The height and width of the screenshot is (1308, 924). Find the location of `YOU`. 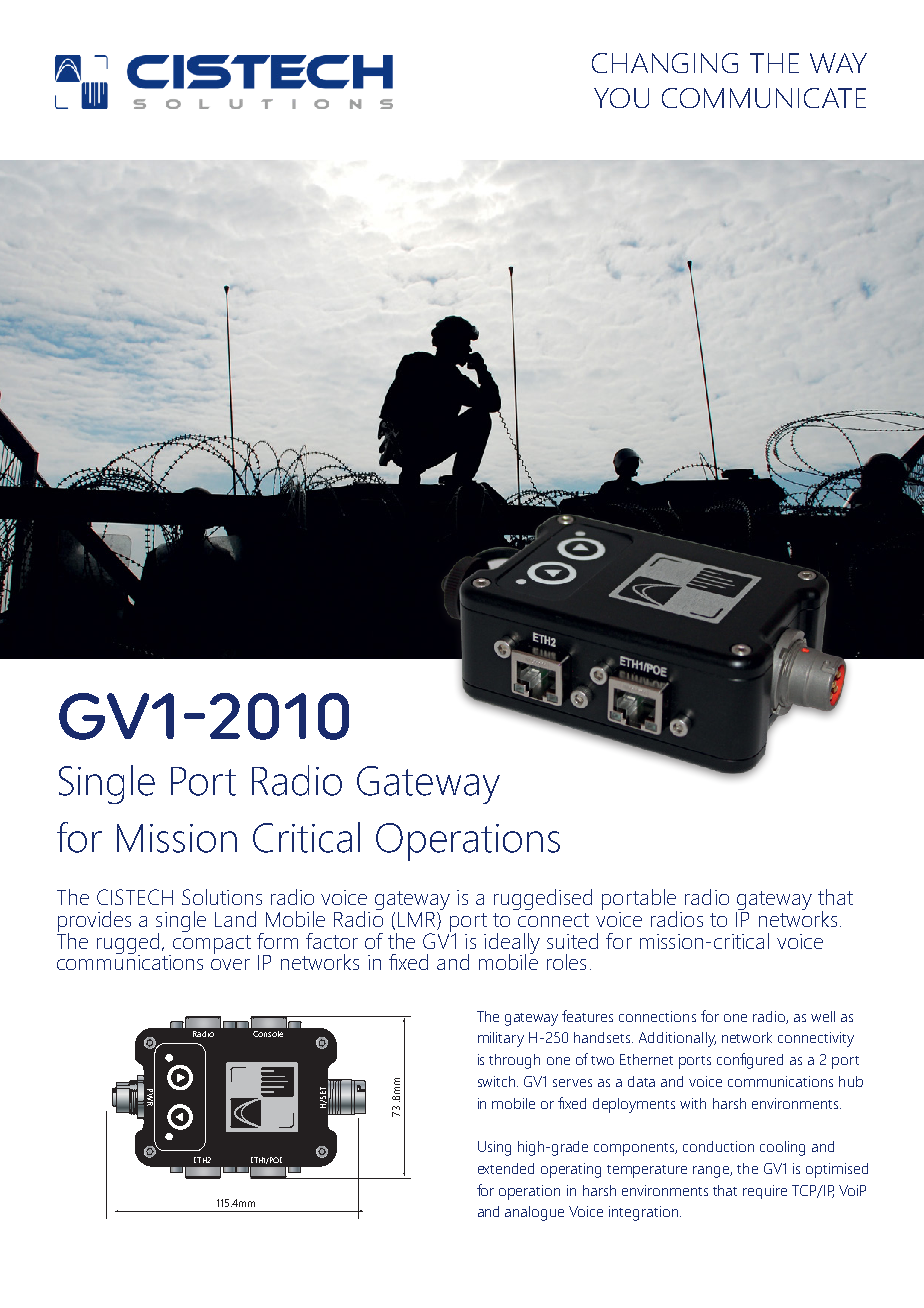

YOU is located at coordinates (621, 98).
